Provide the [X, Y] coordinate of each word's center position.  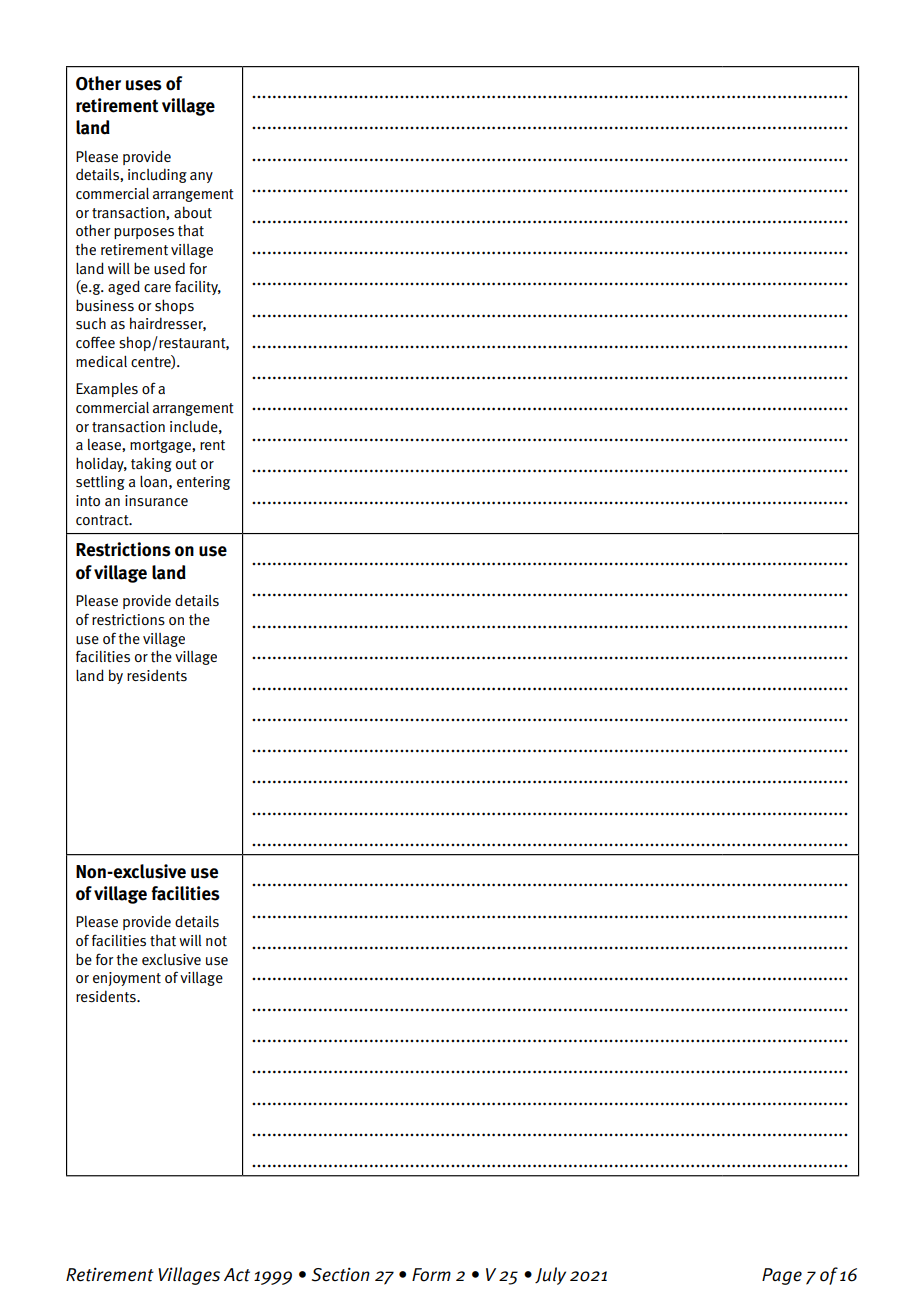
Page [782, 1276]
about [193, 212]
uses [144, 85]
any [201, 177]
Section [341, 1274]
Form [431, 1275]
